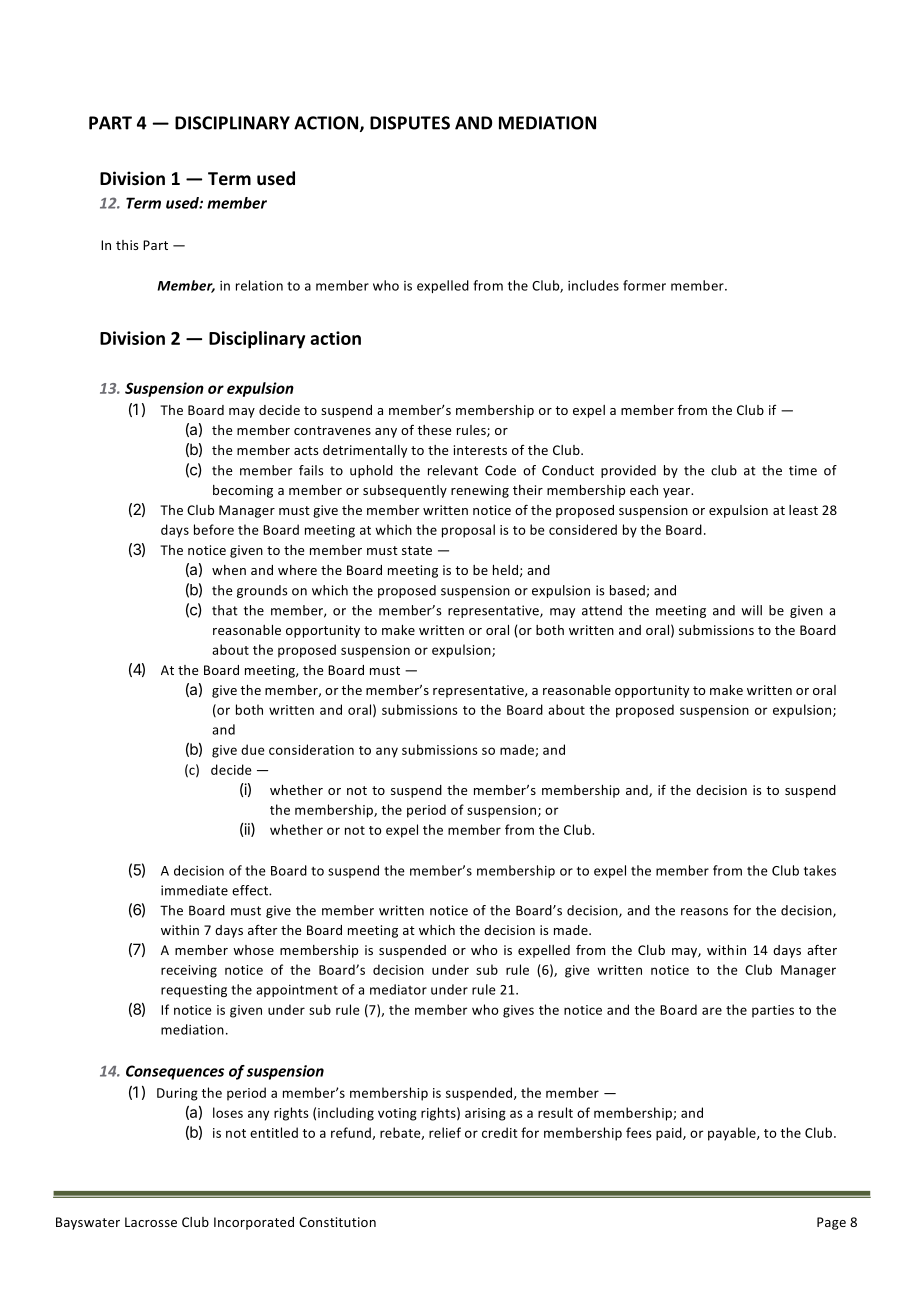 This document has width=924, height=1307. What do you see at coordinates (194, 991) in the document?
I see `requesting` at bounding box center [194, 991].
